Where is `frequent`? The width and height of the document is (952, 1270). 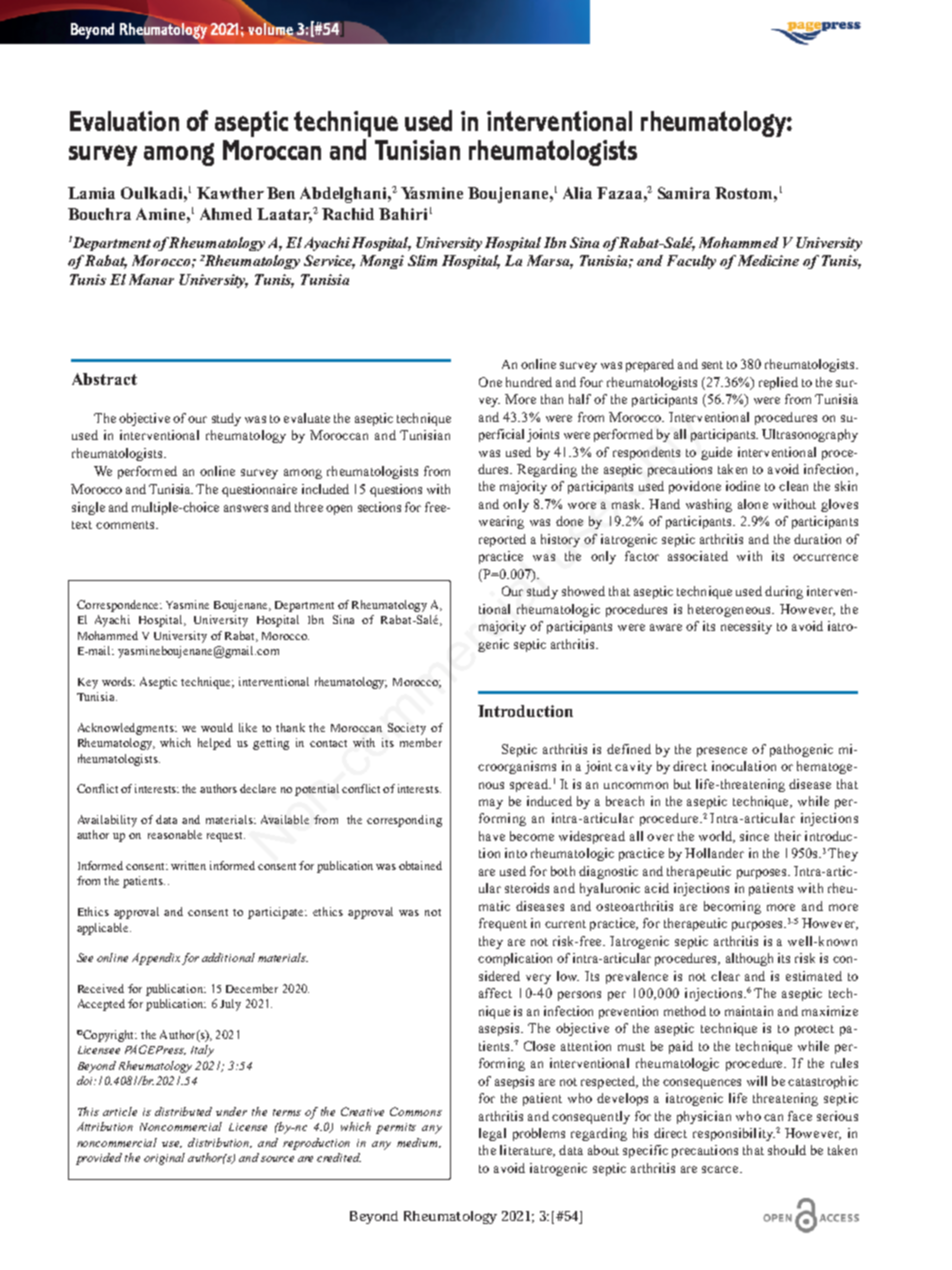 frequent is located at coordinates (503, 924).
